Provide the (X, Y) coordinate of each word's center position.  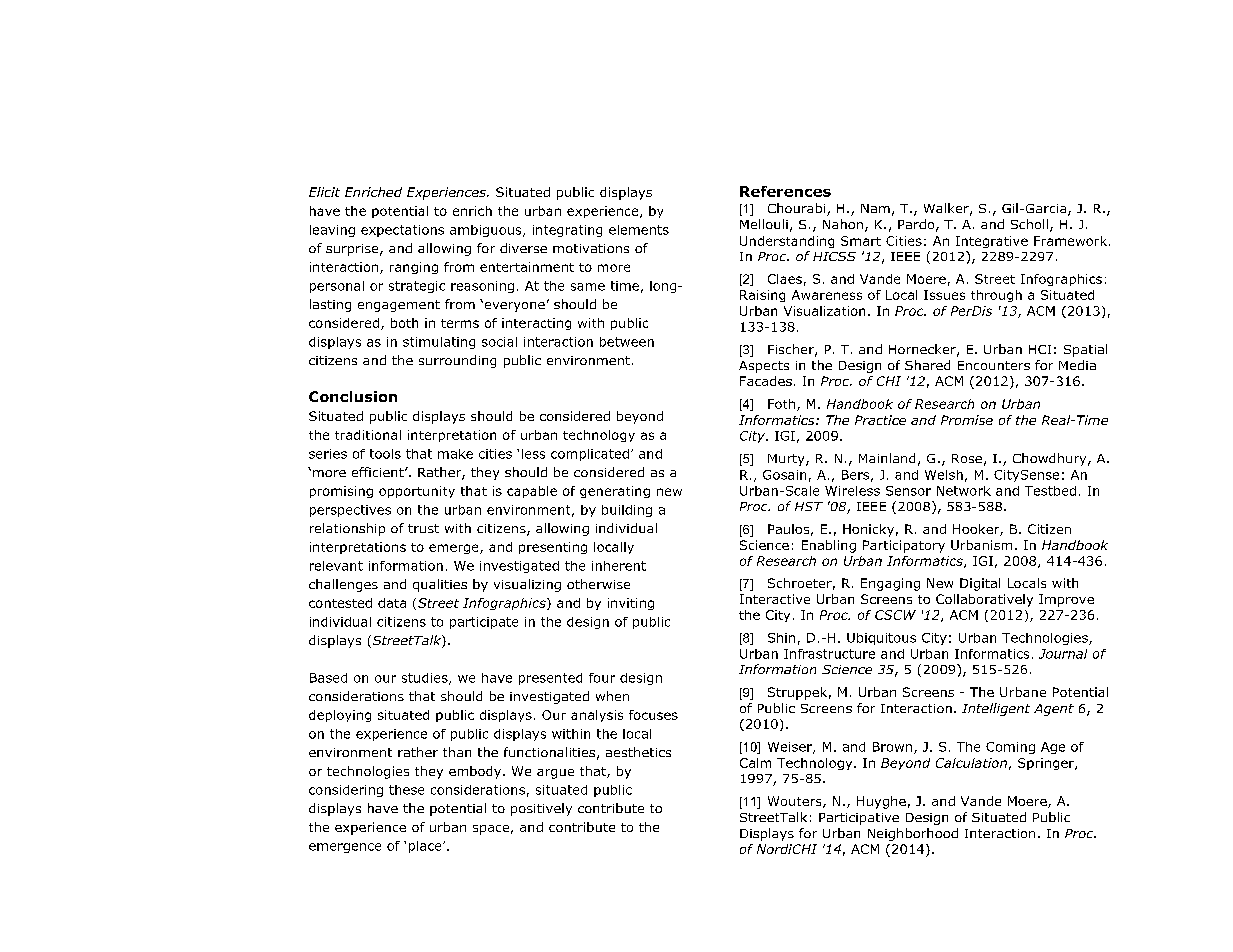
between (627, 342)
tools (385, 454)
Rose (967, 458)
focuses (653, 715)
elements (639, 230)
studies (426, 679)
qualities (440, 585)
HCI (1040, 349)
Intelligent (996, 709)
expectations (402, 231)
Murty (787, 460)
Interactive (775, 599)
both (404, 323)
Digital (980, 584)
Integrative (992, 242)
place (426, 847)
